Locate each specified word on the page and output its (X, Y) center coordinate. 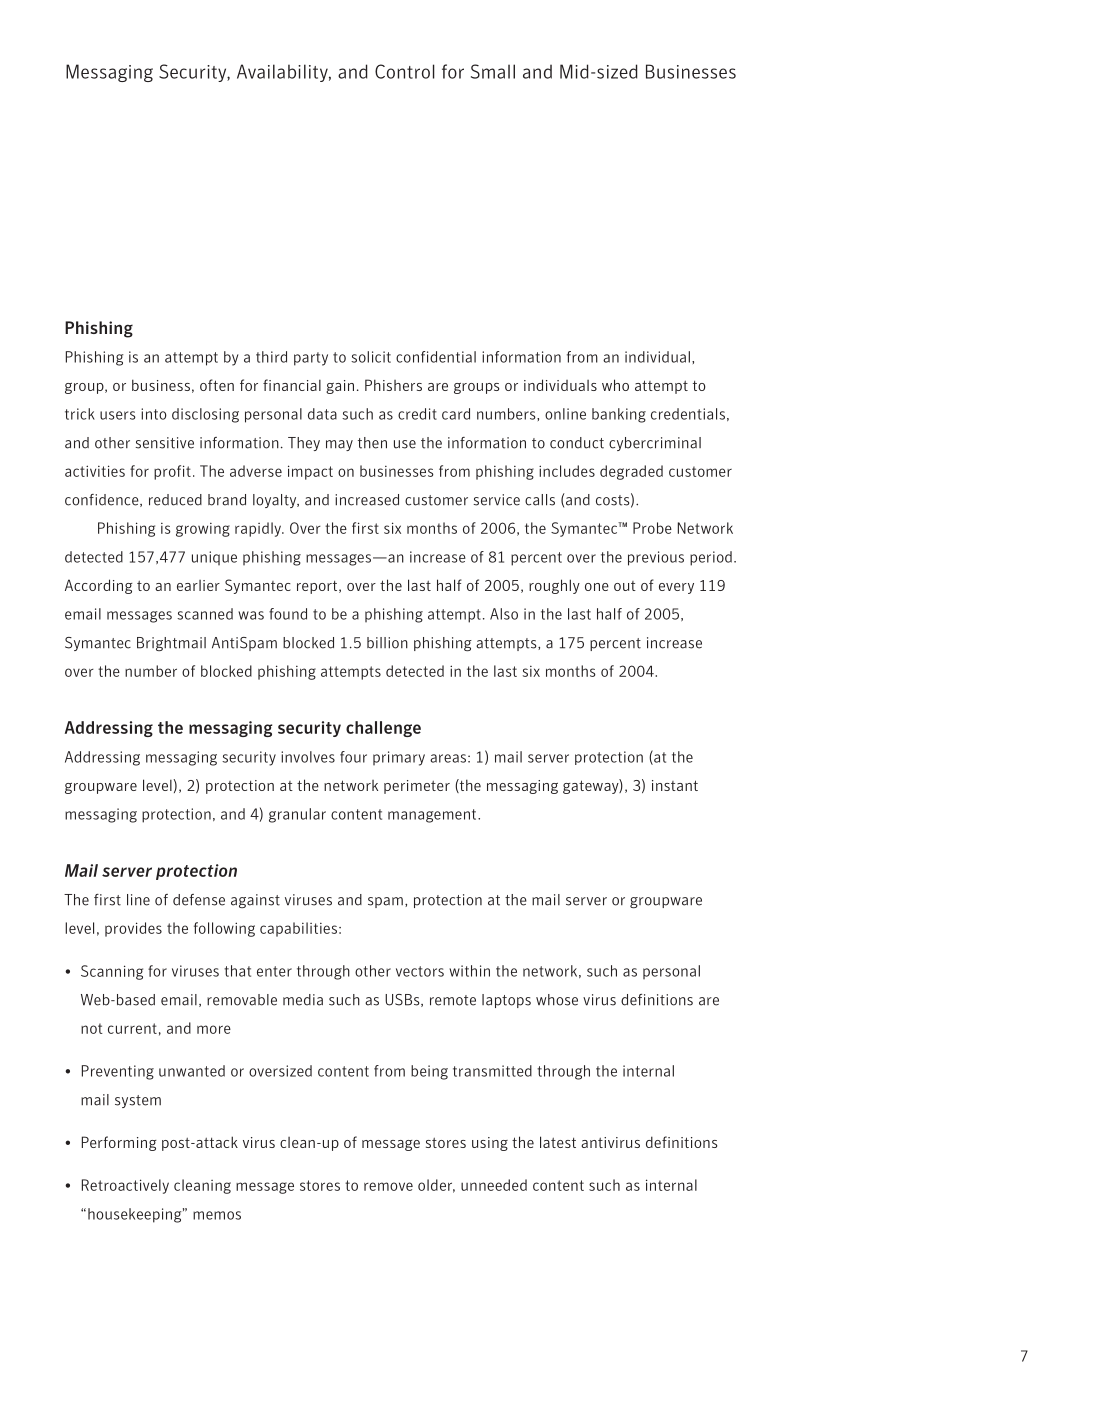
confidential (436, 357)
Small (493, 71)
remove (388, 1186)
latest (558, 1142)
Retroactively (125, 1186)
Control (405, 71)
